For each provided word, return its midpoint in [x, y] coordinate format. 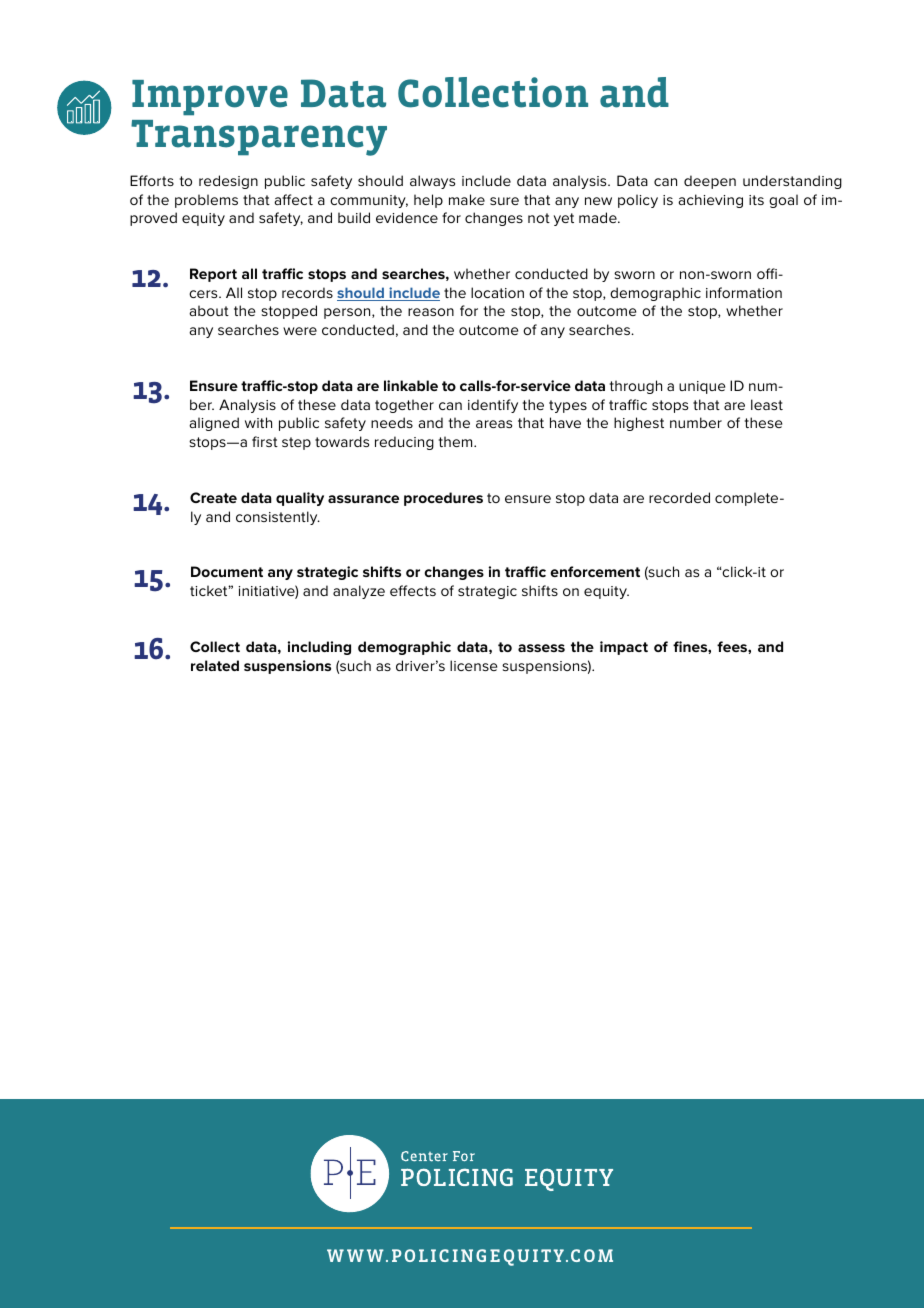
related [215, 665]
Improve [210, 98]
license [473, 665]
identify [493, 406]
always [432, 182]
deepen [710, 182]
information [744, 292]
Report [213, 275]
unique [702, 387]
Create [213, 497]
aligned [214, 424]
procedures [443, 499]
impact [624, 648]
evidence [407, 217]
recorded [679, 497]
